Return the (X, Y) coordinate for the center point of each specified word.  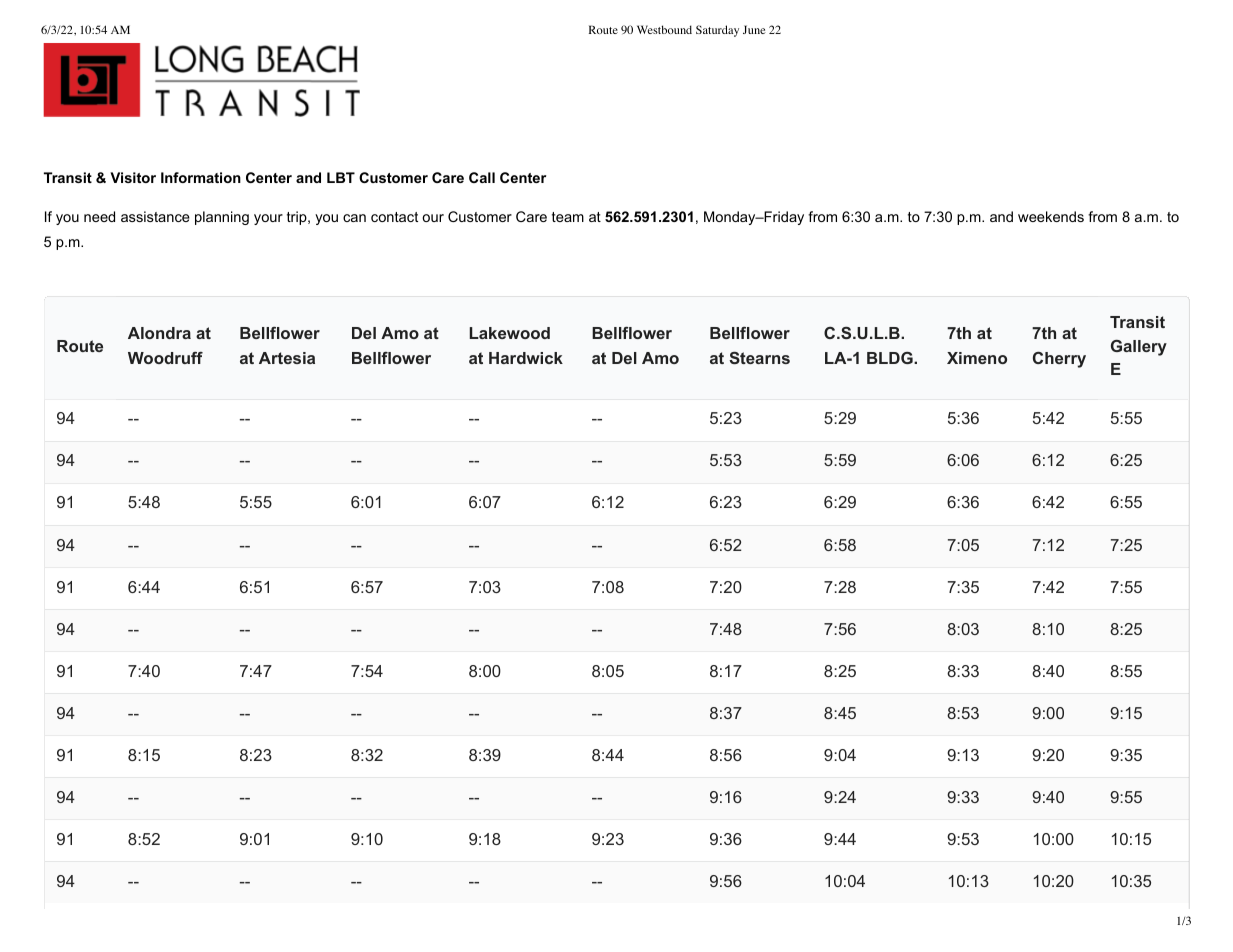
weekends (1051, 216)
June (754, 29)
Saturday (717, 31)
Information (201, 177)
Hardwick (526, 358)
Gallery (1139, 348)
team (568, 217)
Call (482, 177)
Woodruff (165, 358)
